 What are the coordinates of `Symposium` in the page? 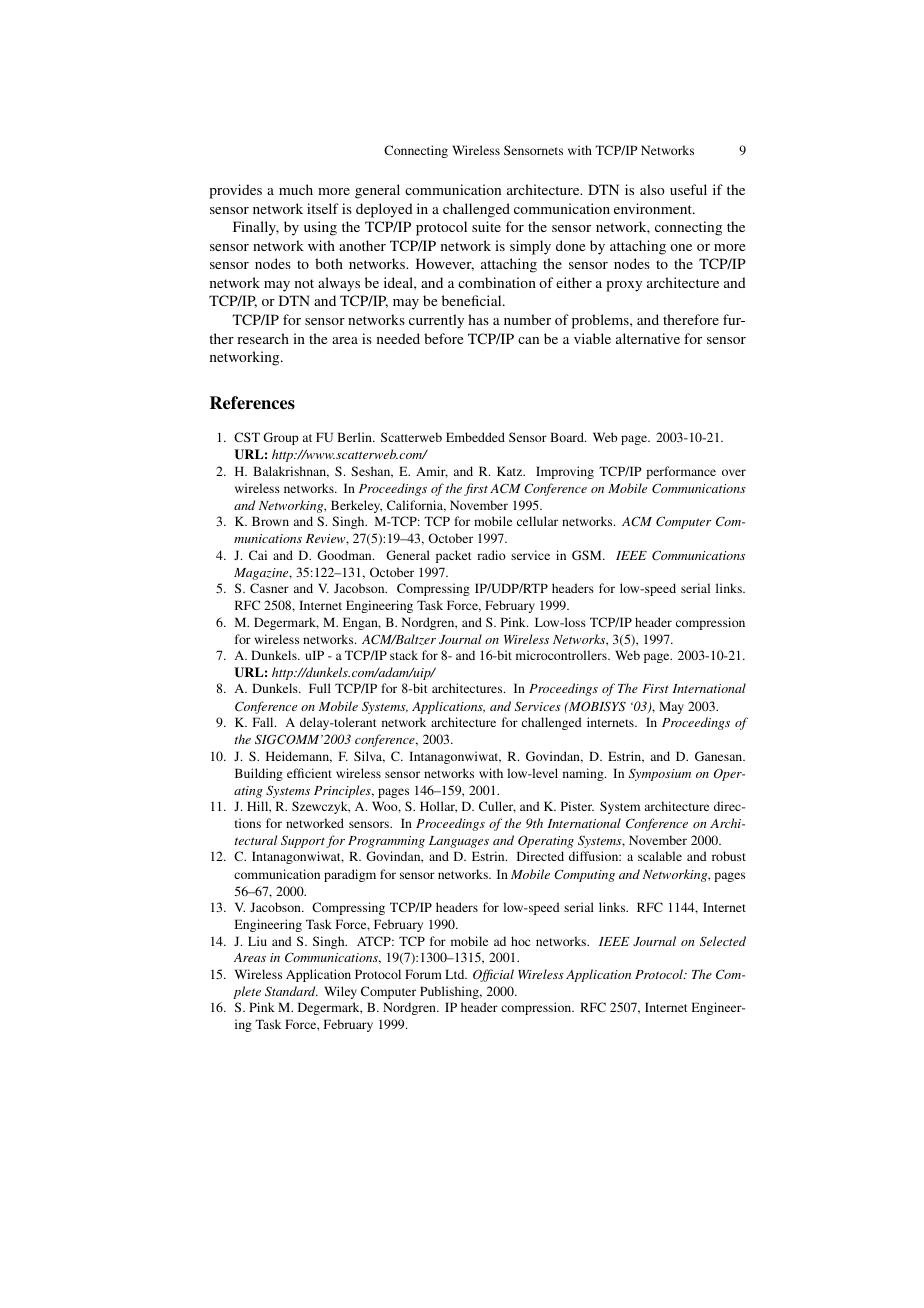 It's located at (660, 774).
